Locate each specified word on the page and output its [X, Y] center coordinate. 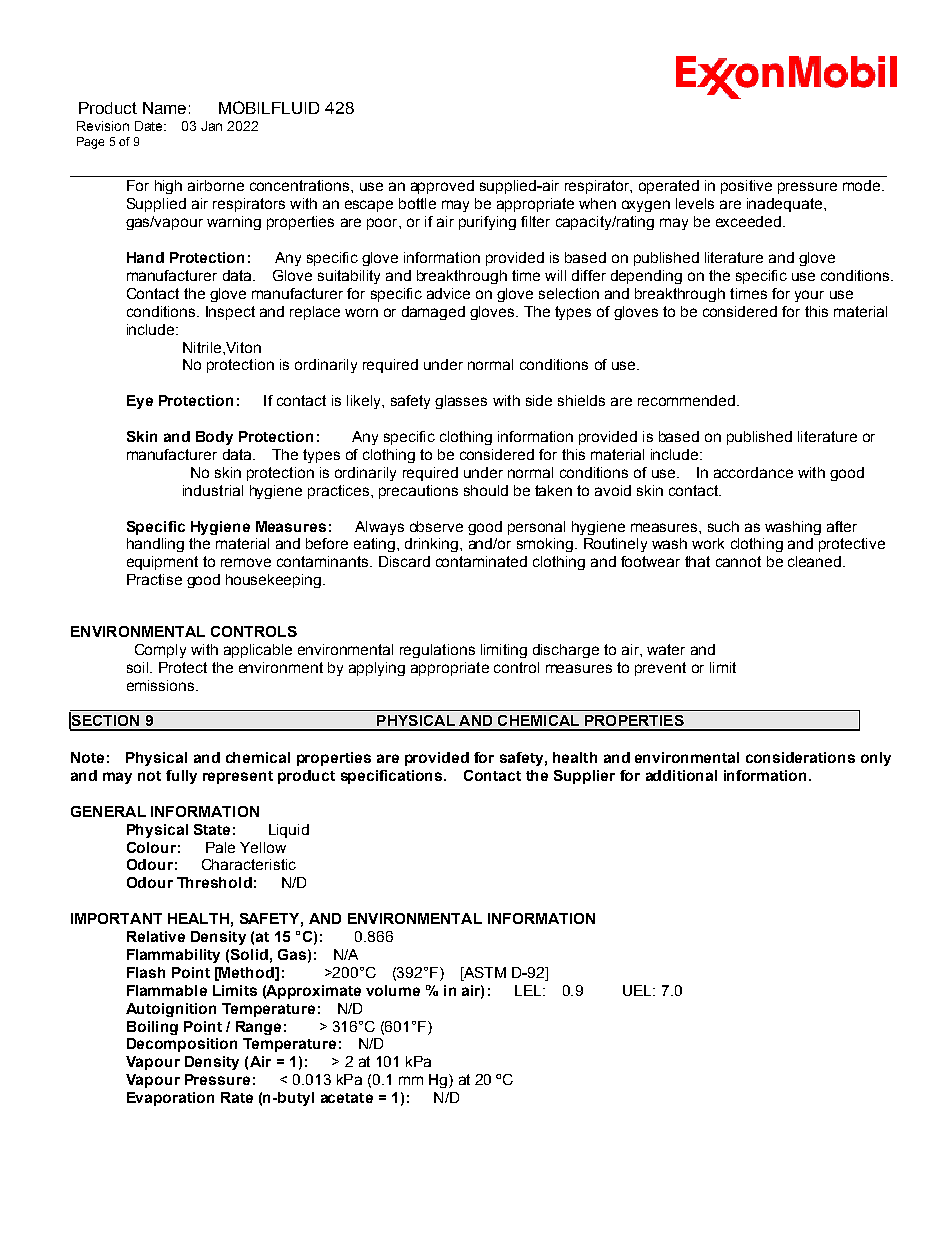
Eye [140, 402]
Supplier [584, 777]
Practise [154, 579]
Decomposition [182, 1045]
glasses [461, 402]
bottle [417, 203]
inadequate [786, 205]
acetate [347, 1098]
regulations [437, 651]
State [212, 829]
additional [681, 775]
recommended [688, 400]
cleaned [814, 561]
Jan [211, 126]
